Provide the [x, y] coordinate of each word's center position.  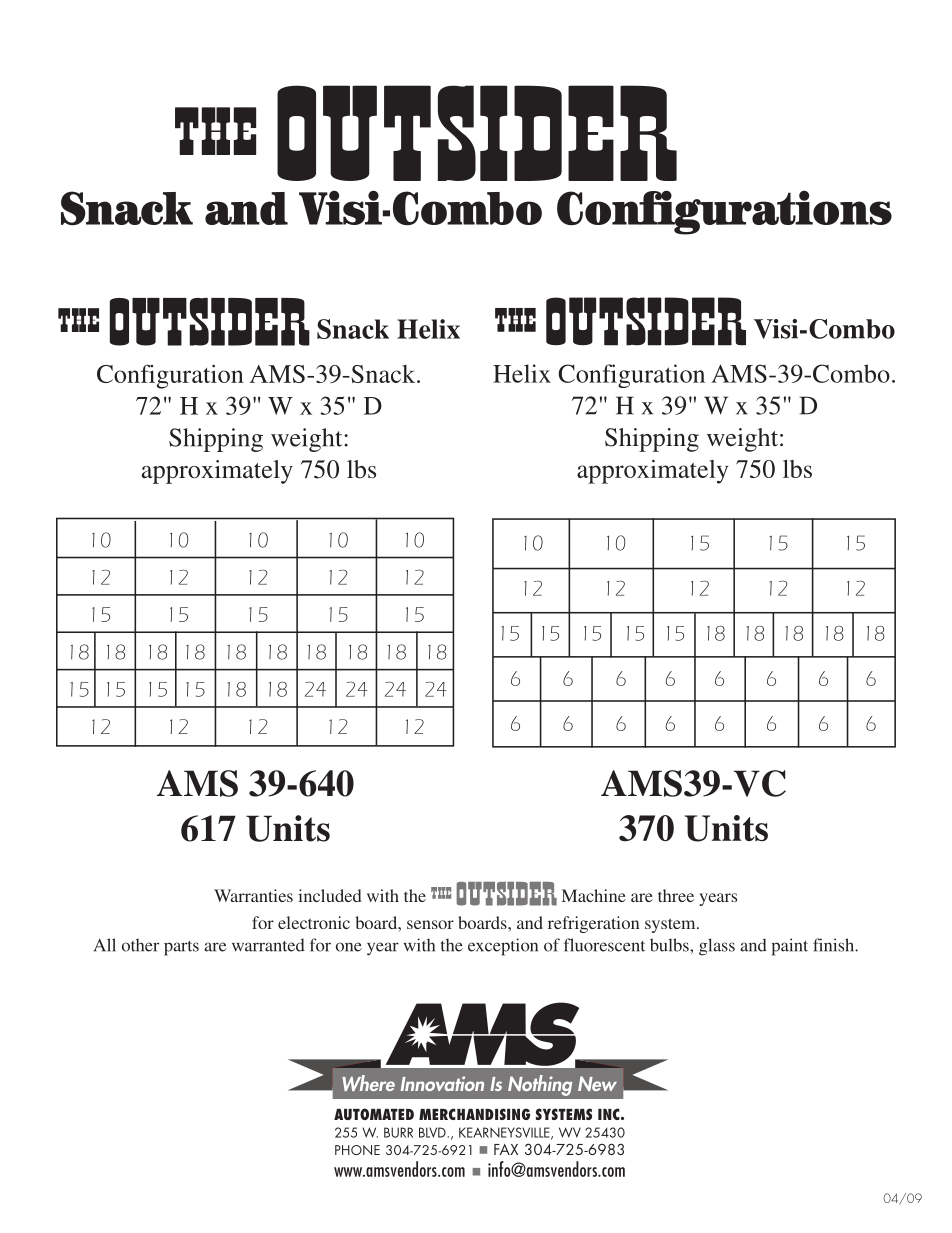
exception [503, 947]
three [676, 895]
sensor [430, 924]
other [140, 945]
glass [717, 947]
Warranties [253, 895]
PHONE [357, 1150]
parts [181, 948]
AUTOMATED [374, 1114]
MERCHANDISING [474, 1114]
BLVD [433, 1132]
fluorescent [604, 945]
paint [789, 947]
